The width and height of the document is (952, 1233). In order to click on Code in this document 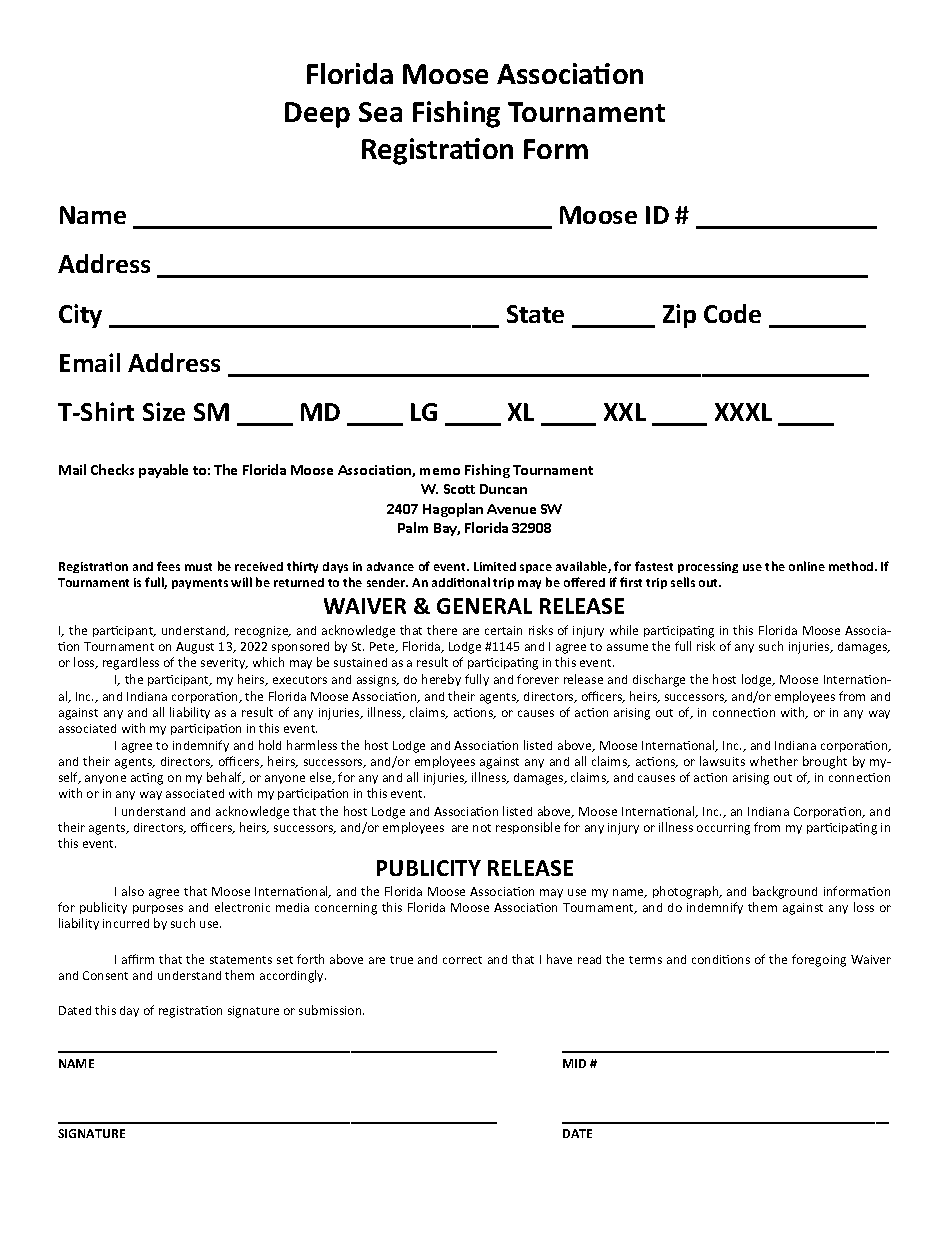, I will do `click(732, 313)`.
